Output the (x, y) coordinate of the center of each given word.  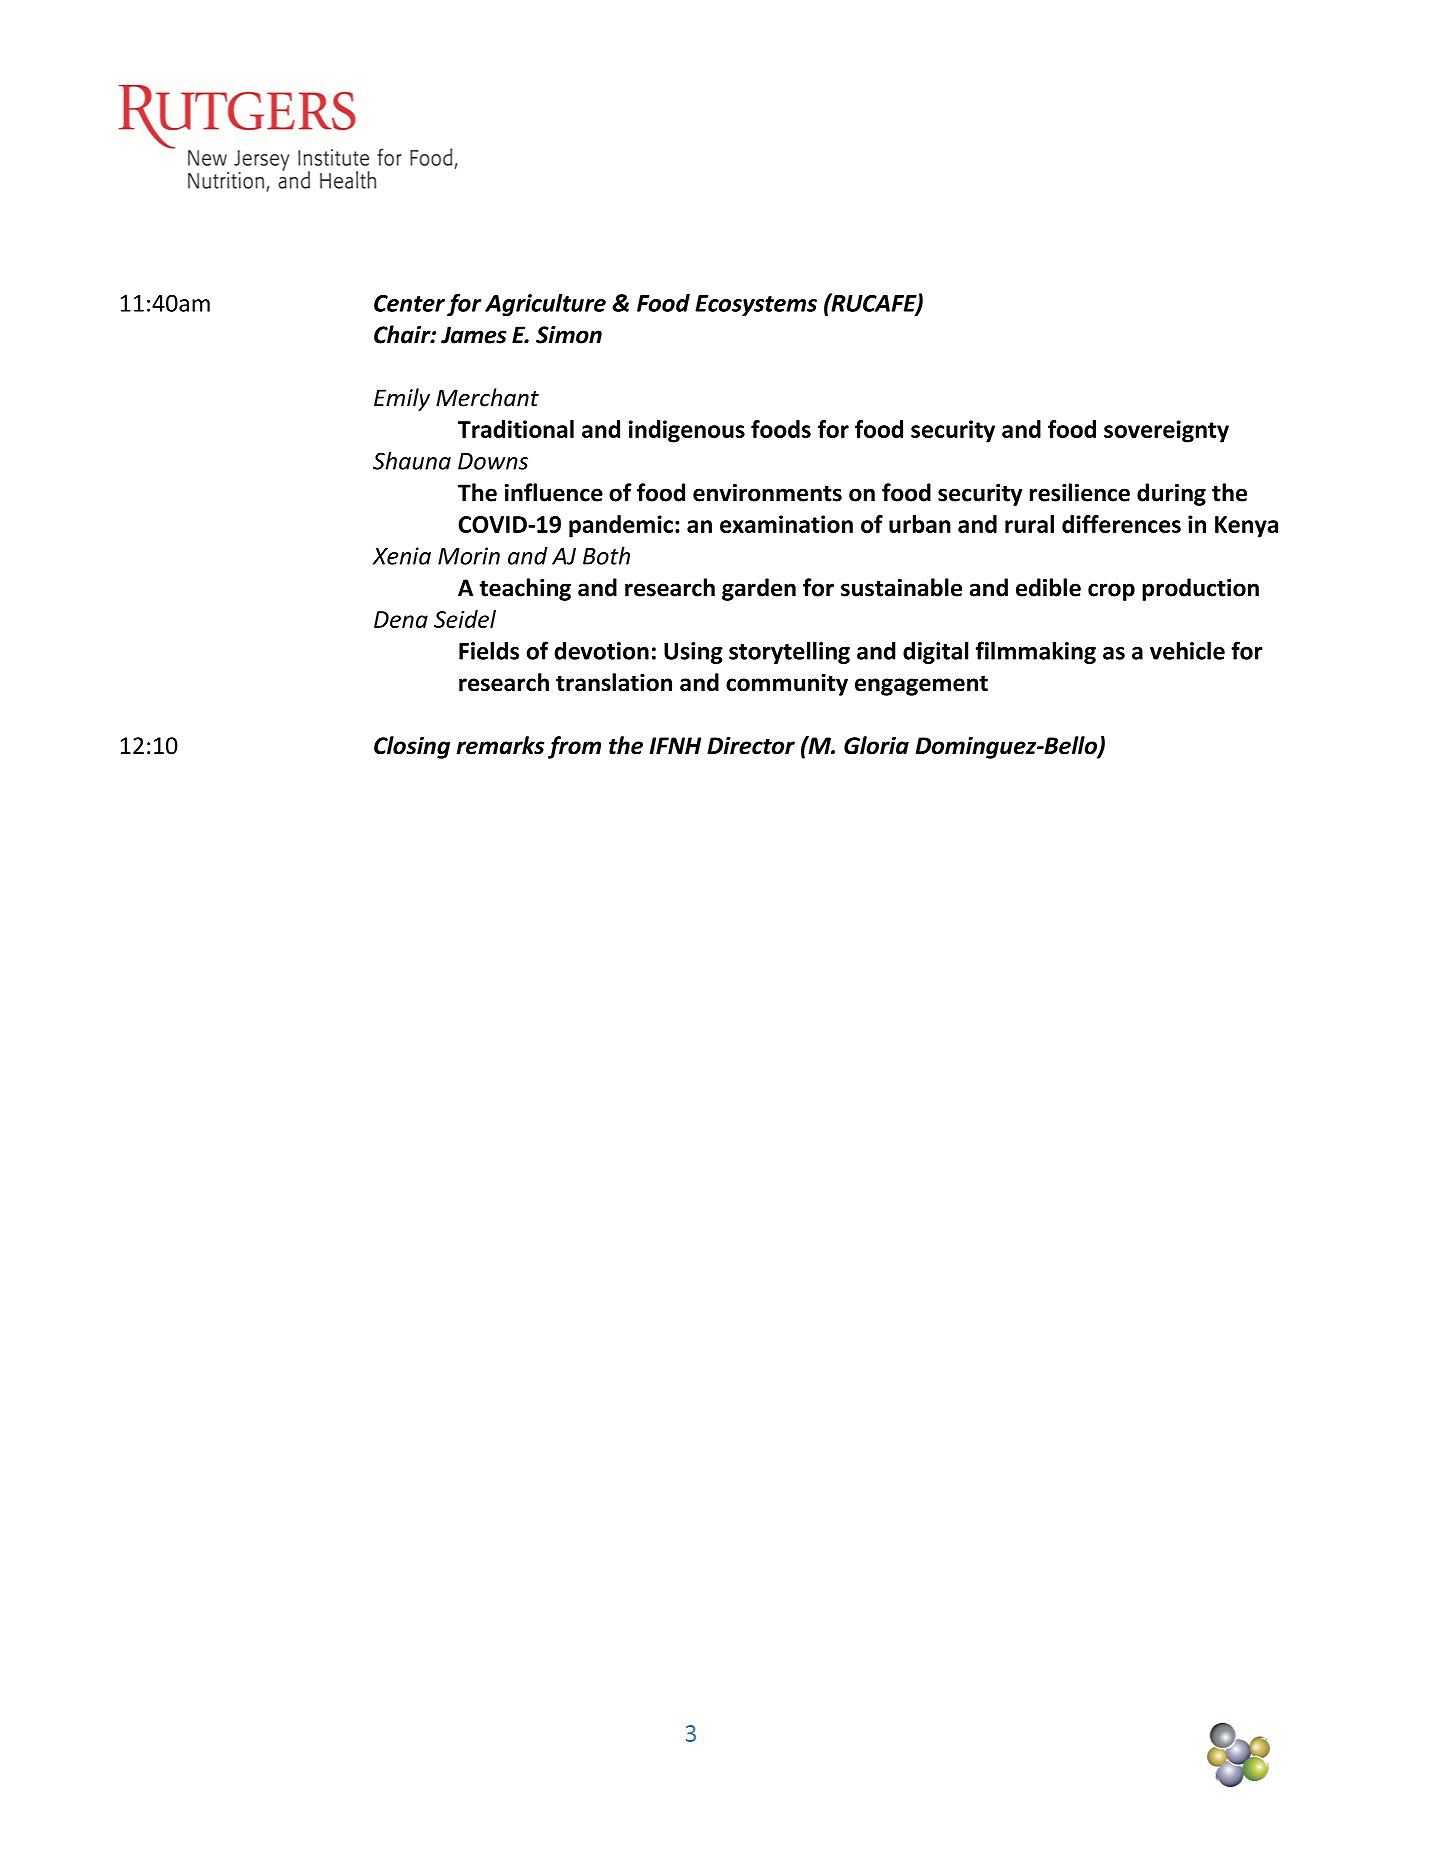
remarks (500, 745)
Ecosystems (756, 305)
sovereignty (1166, 431)
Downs (493, 461)
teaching (525, 589)
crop (1111, 592)
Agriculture (545, 305)
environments (767, 493)
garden (759, 589)
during (1171, 494)
